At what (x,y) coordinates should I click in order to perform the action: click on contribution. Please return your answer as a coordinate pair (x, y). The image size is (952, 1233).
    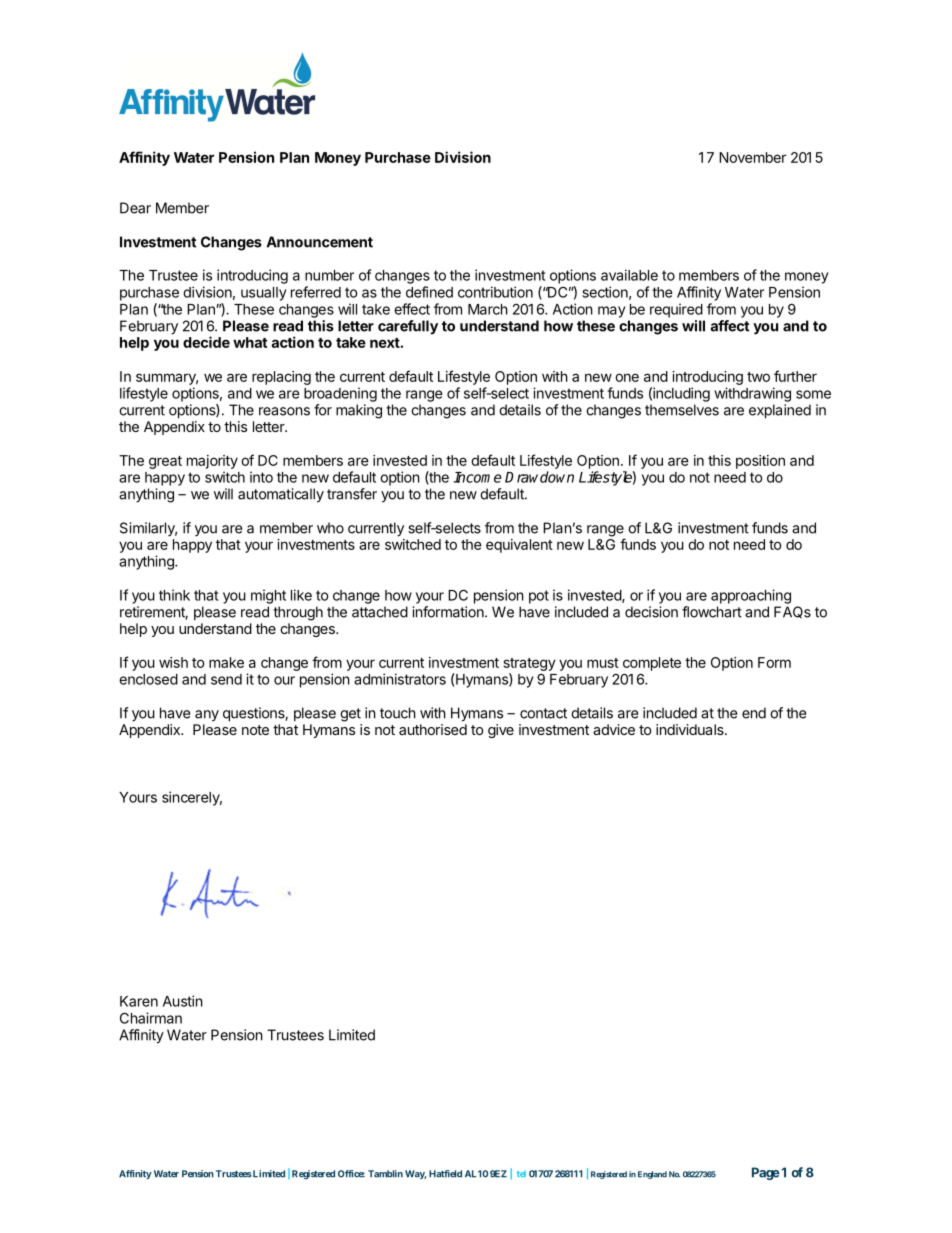
    Looking at the image, I should click on (495, 292).
